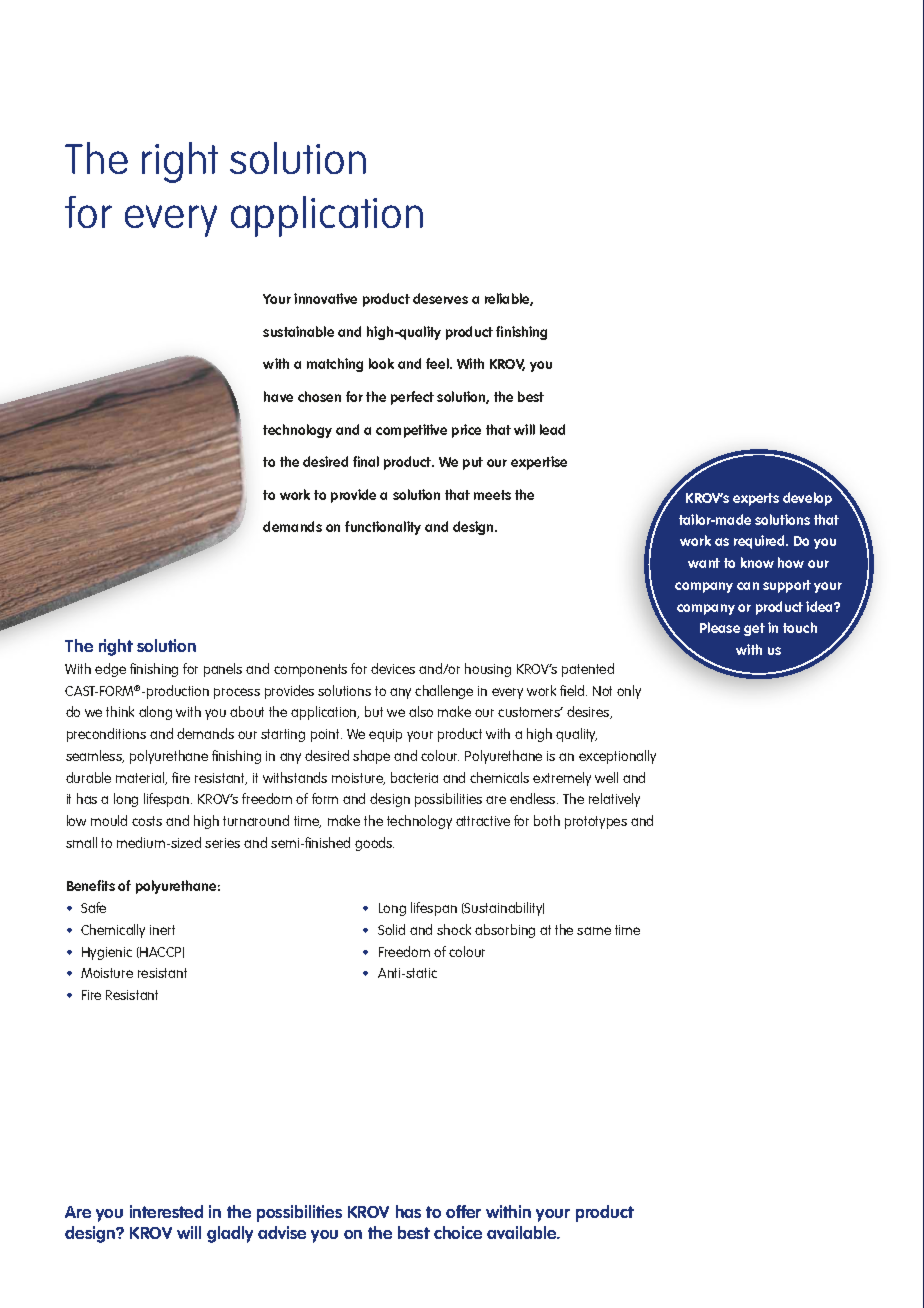 The width and height of the screenshot is (924, 1308). I want to click on shock, so click(454, 929).
